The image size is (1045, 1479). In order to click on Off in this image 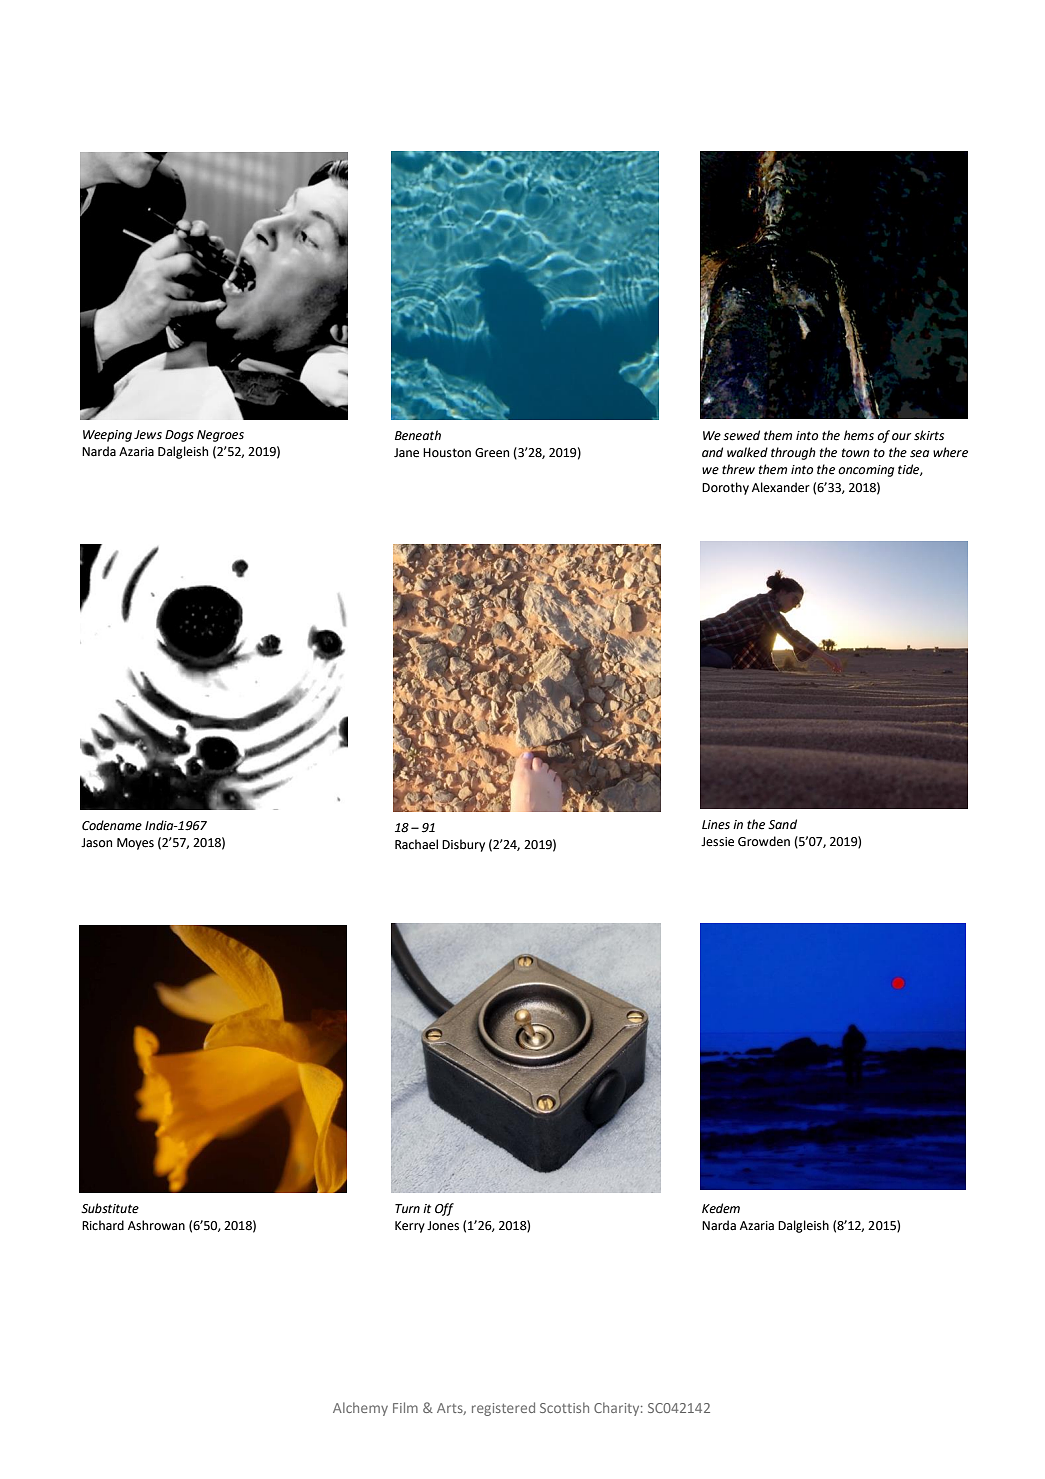, I will do `click(444, 1209)`.
